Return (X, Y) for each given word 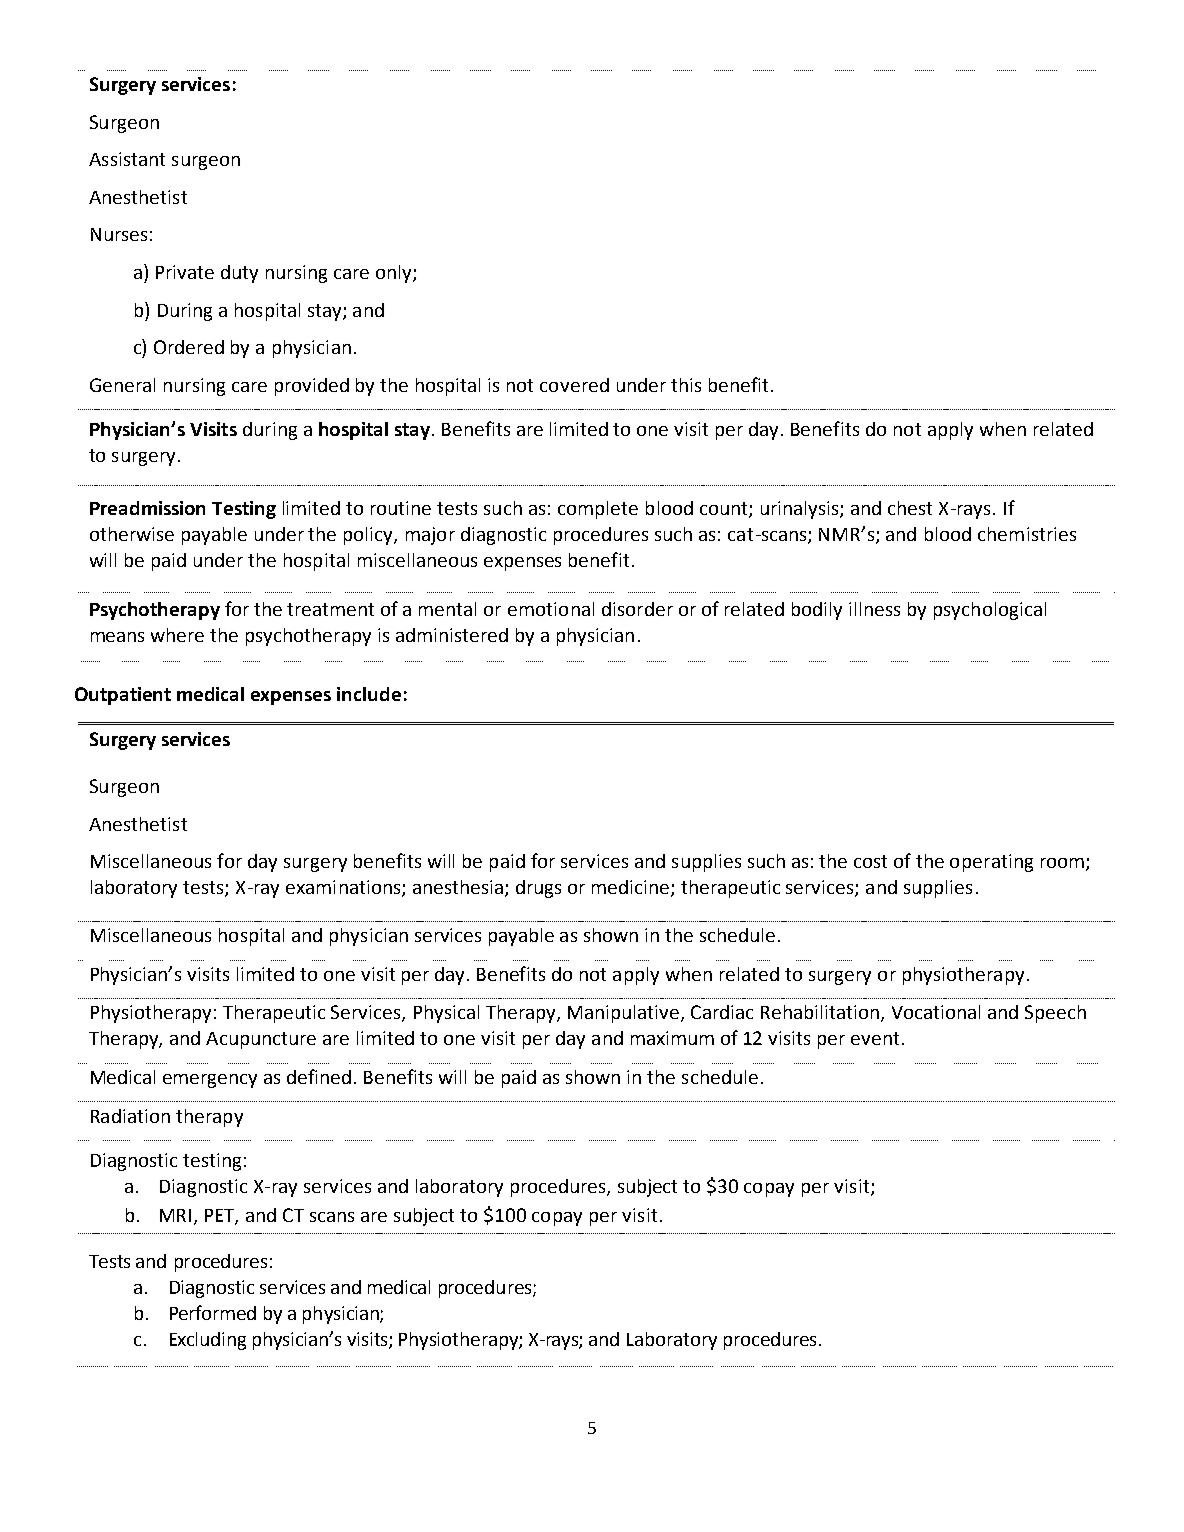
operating (991, 863)
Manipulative (625, 1014)
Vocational (936, 1012)
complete (598, 510)
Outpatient (123, 696)
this (686, 385)
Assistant (127, 159)
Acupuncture (261, 1040)
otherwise (132, 534)
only (395, 274)
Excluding (208, 1341)
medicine (632, 888)
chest (910, 508)
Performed (213, 1312)
